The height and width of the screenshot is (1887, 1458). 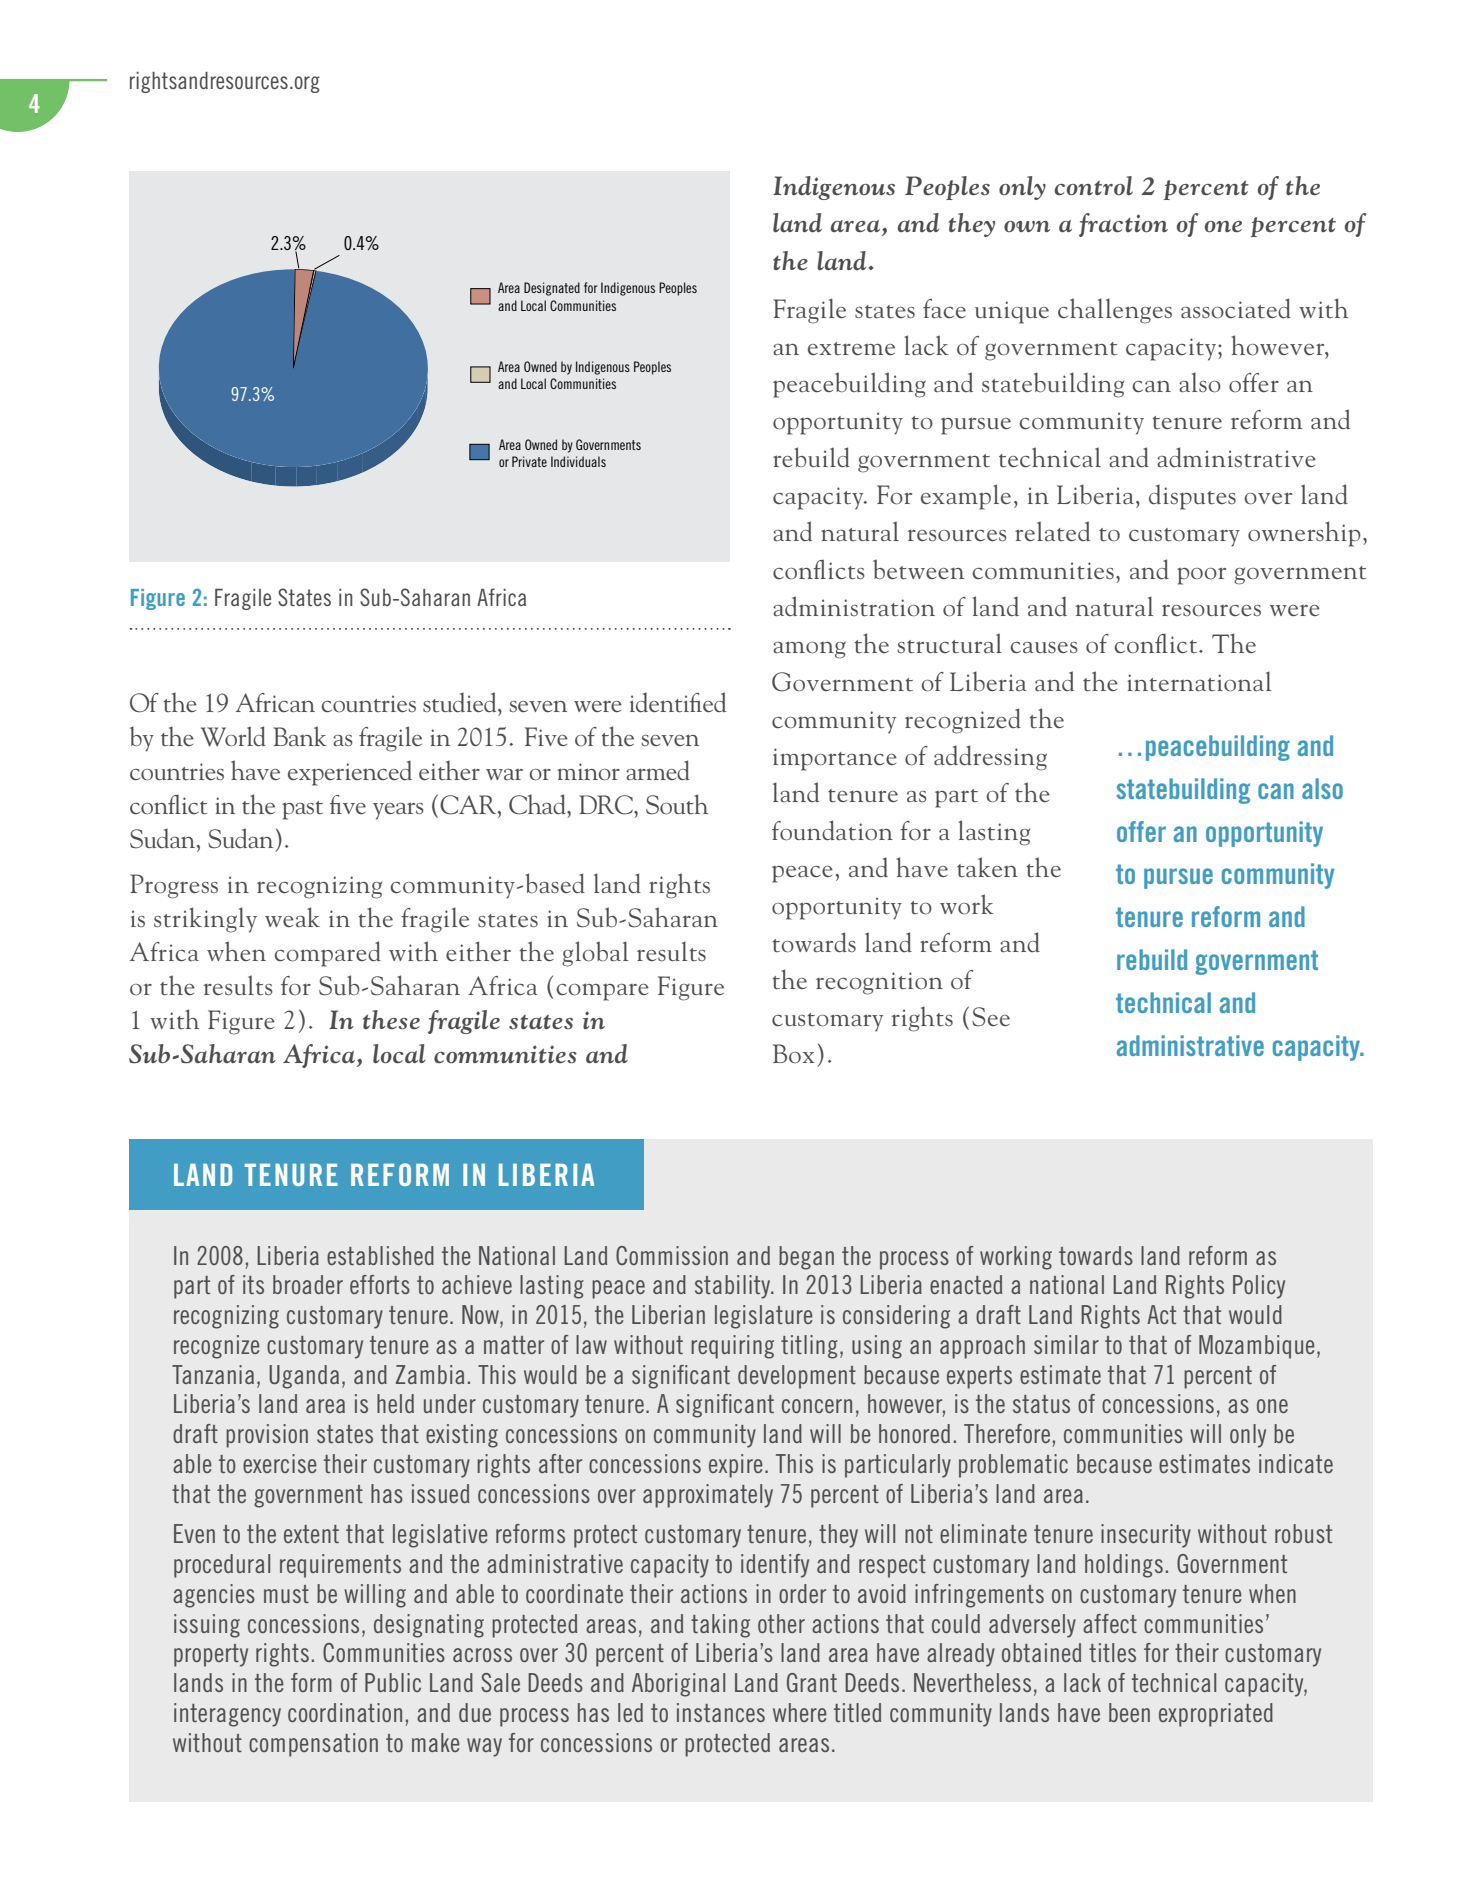 I want to click on fraction, so click(x=1123, y=225).
